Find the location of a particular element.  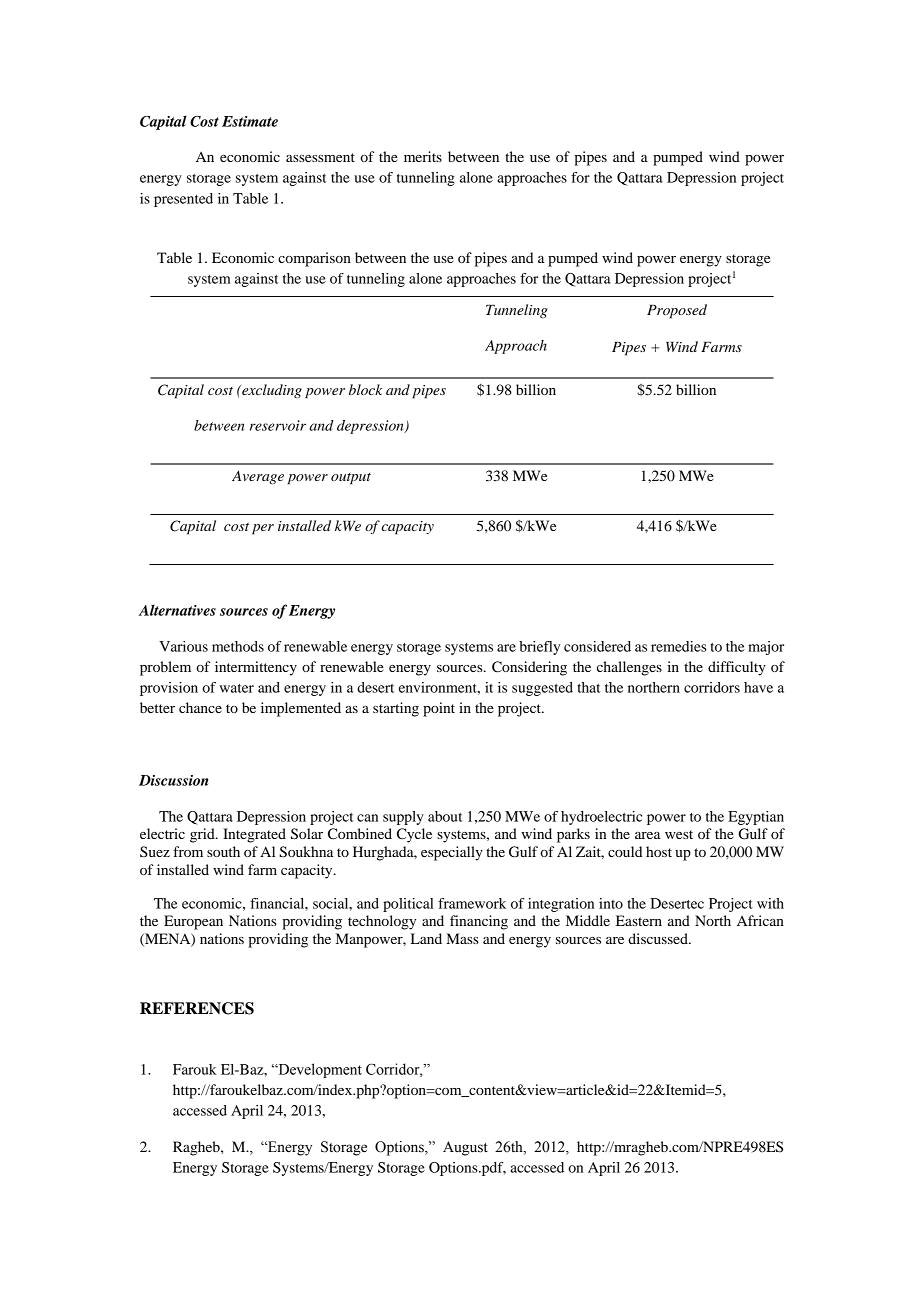

Proposed is located at coordinates (677, 311).
